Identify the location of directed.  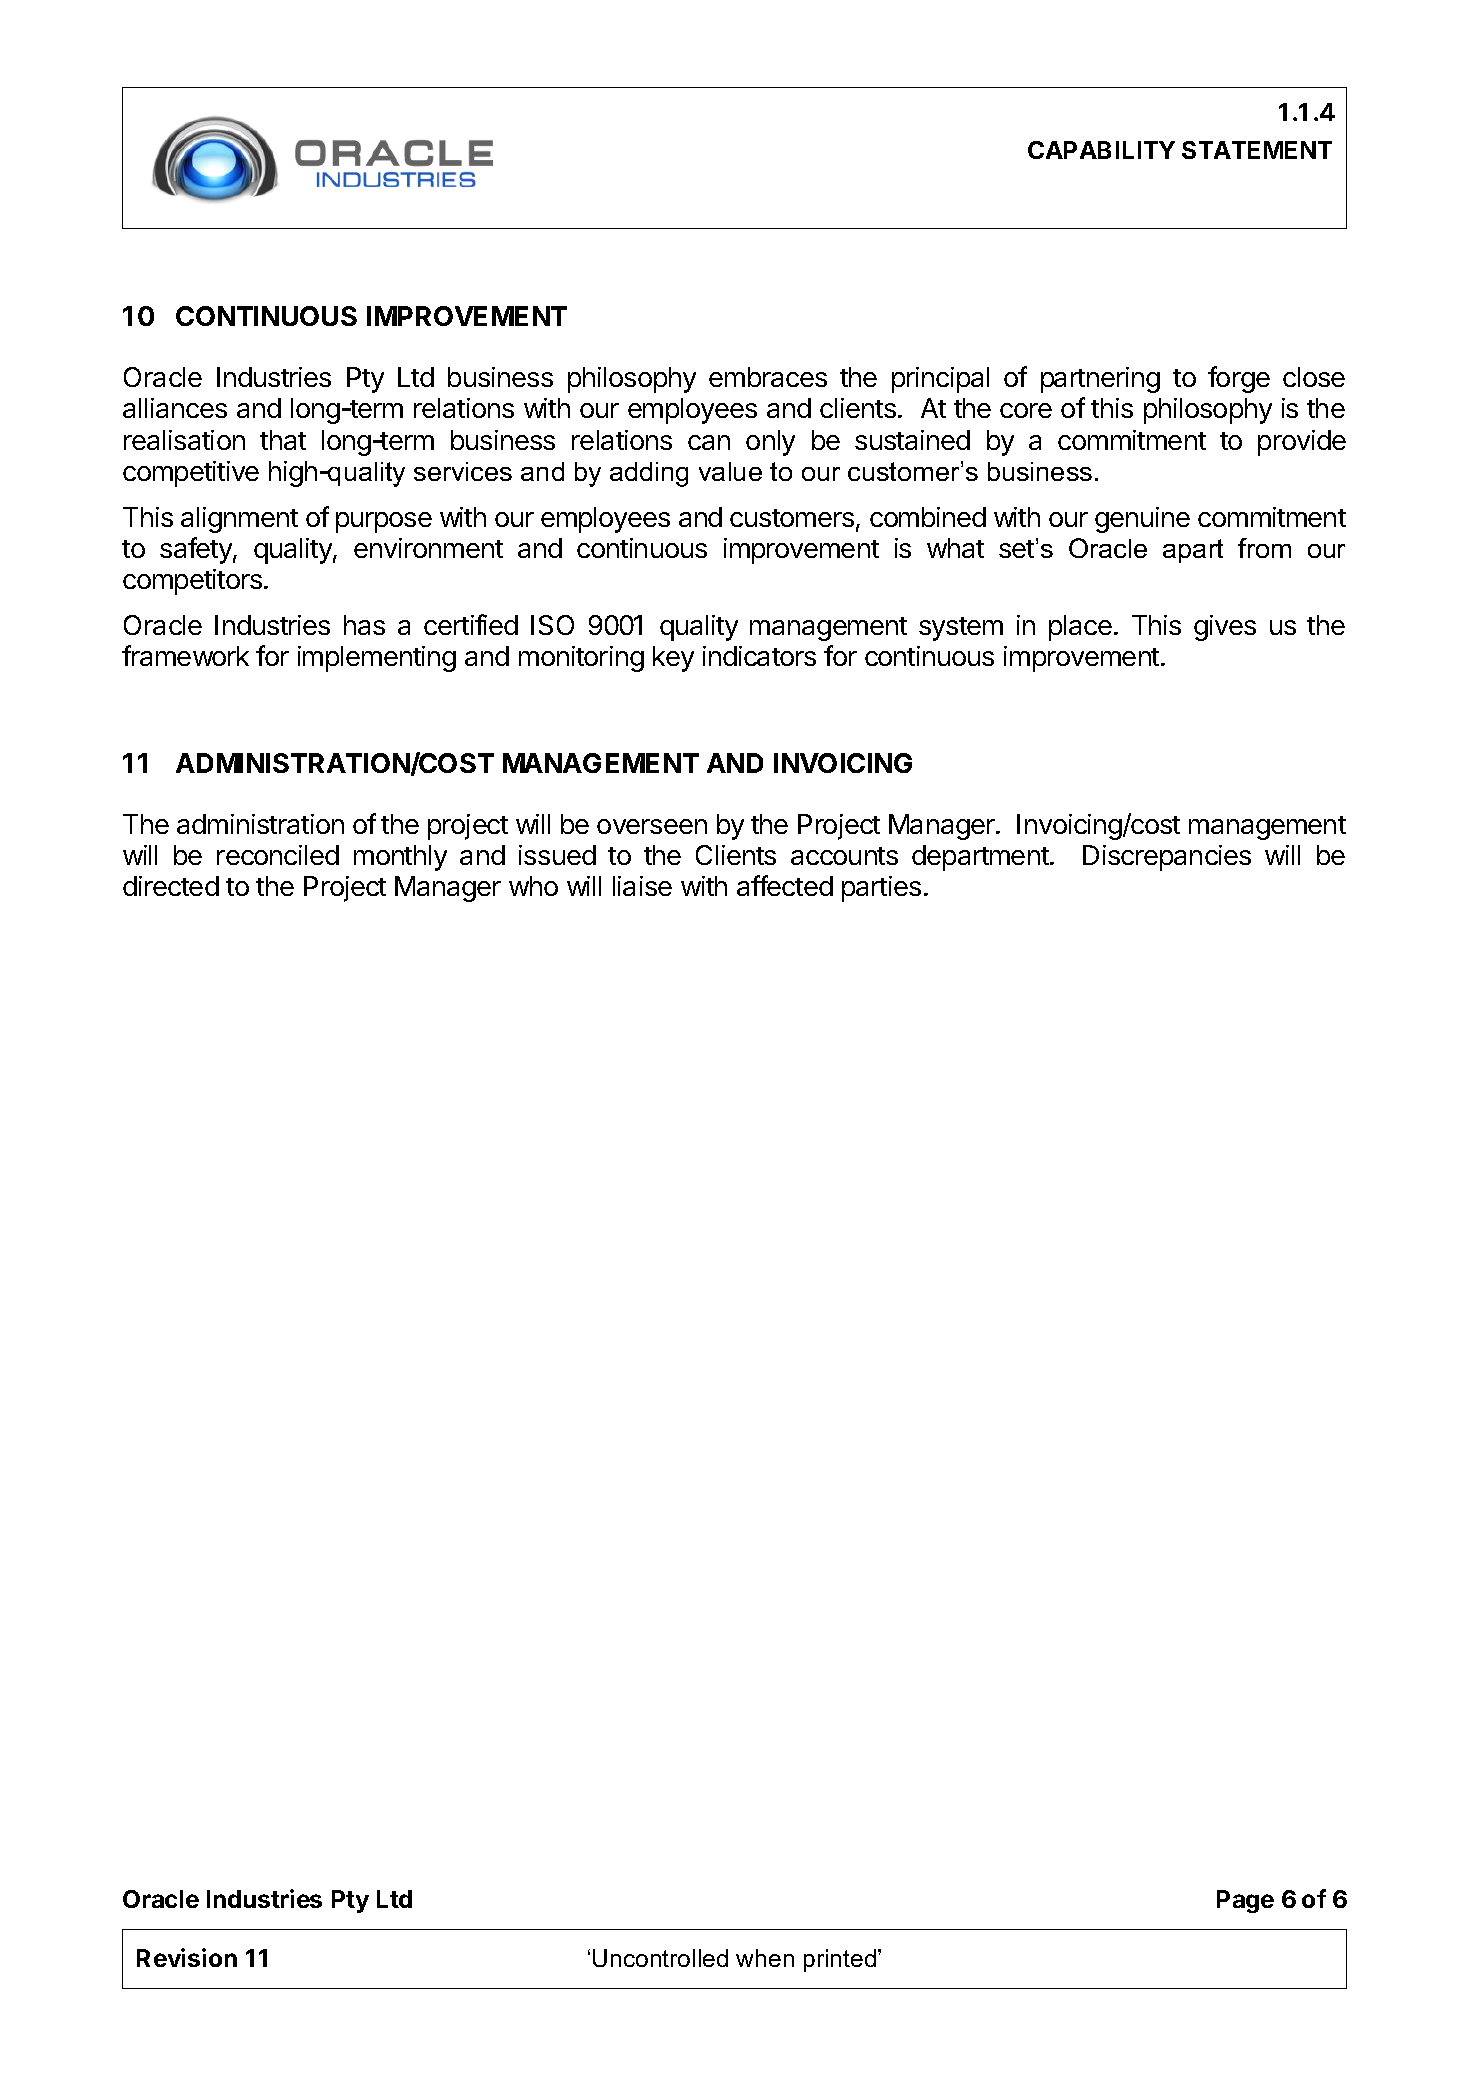
(171, 886).
